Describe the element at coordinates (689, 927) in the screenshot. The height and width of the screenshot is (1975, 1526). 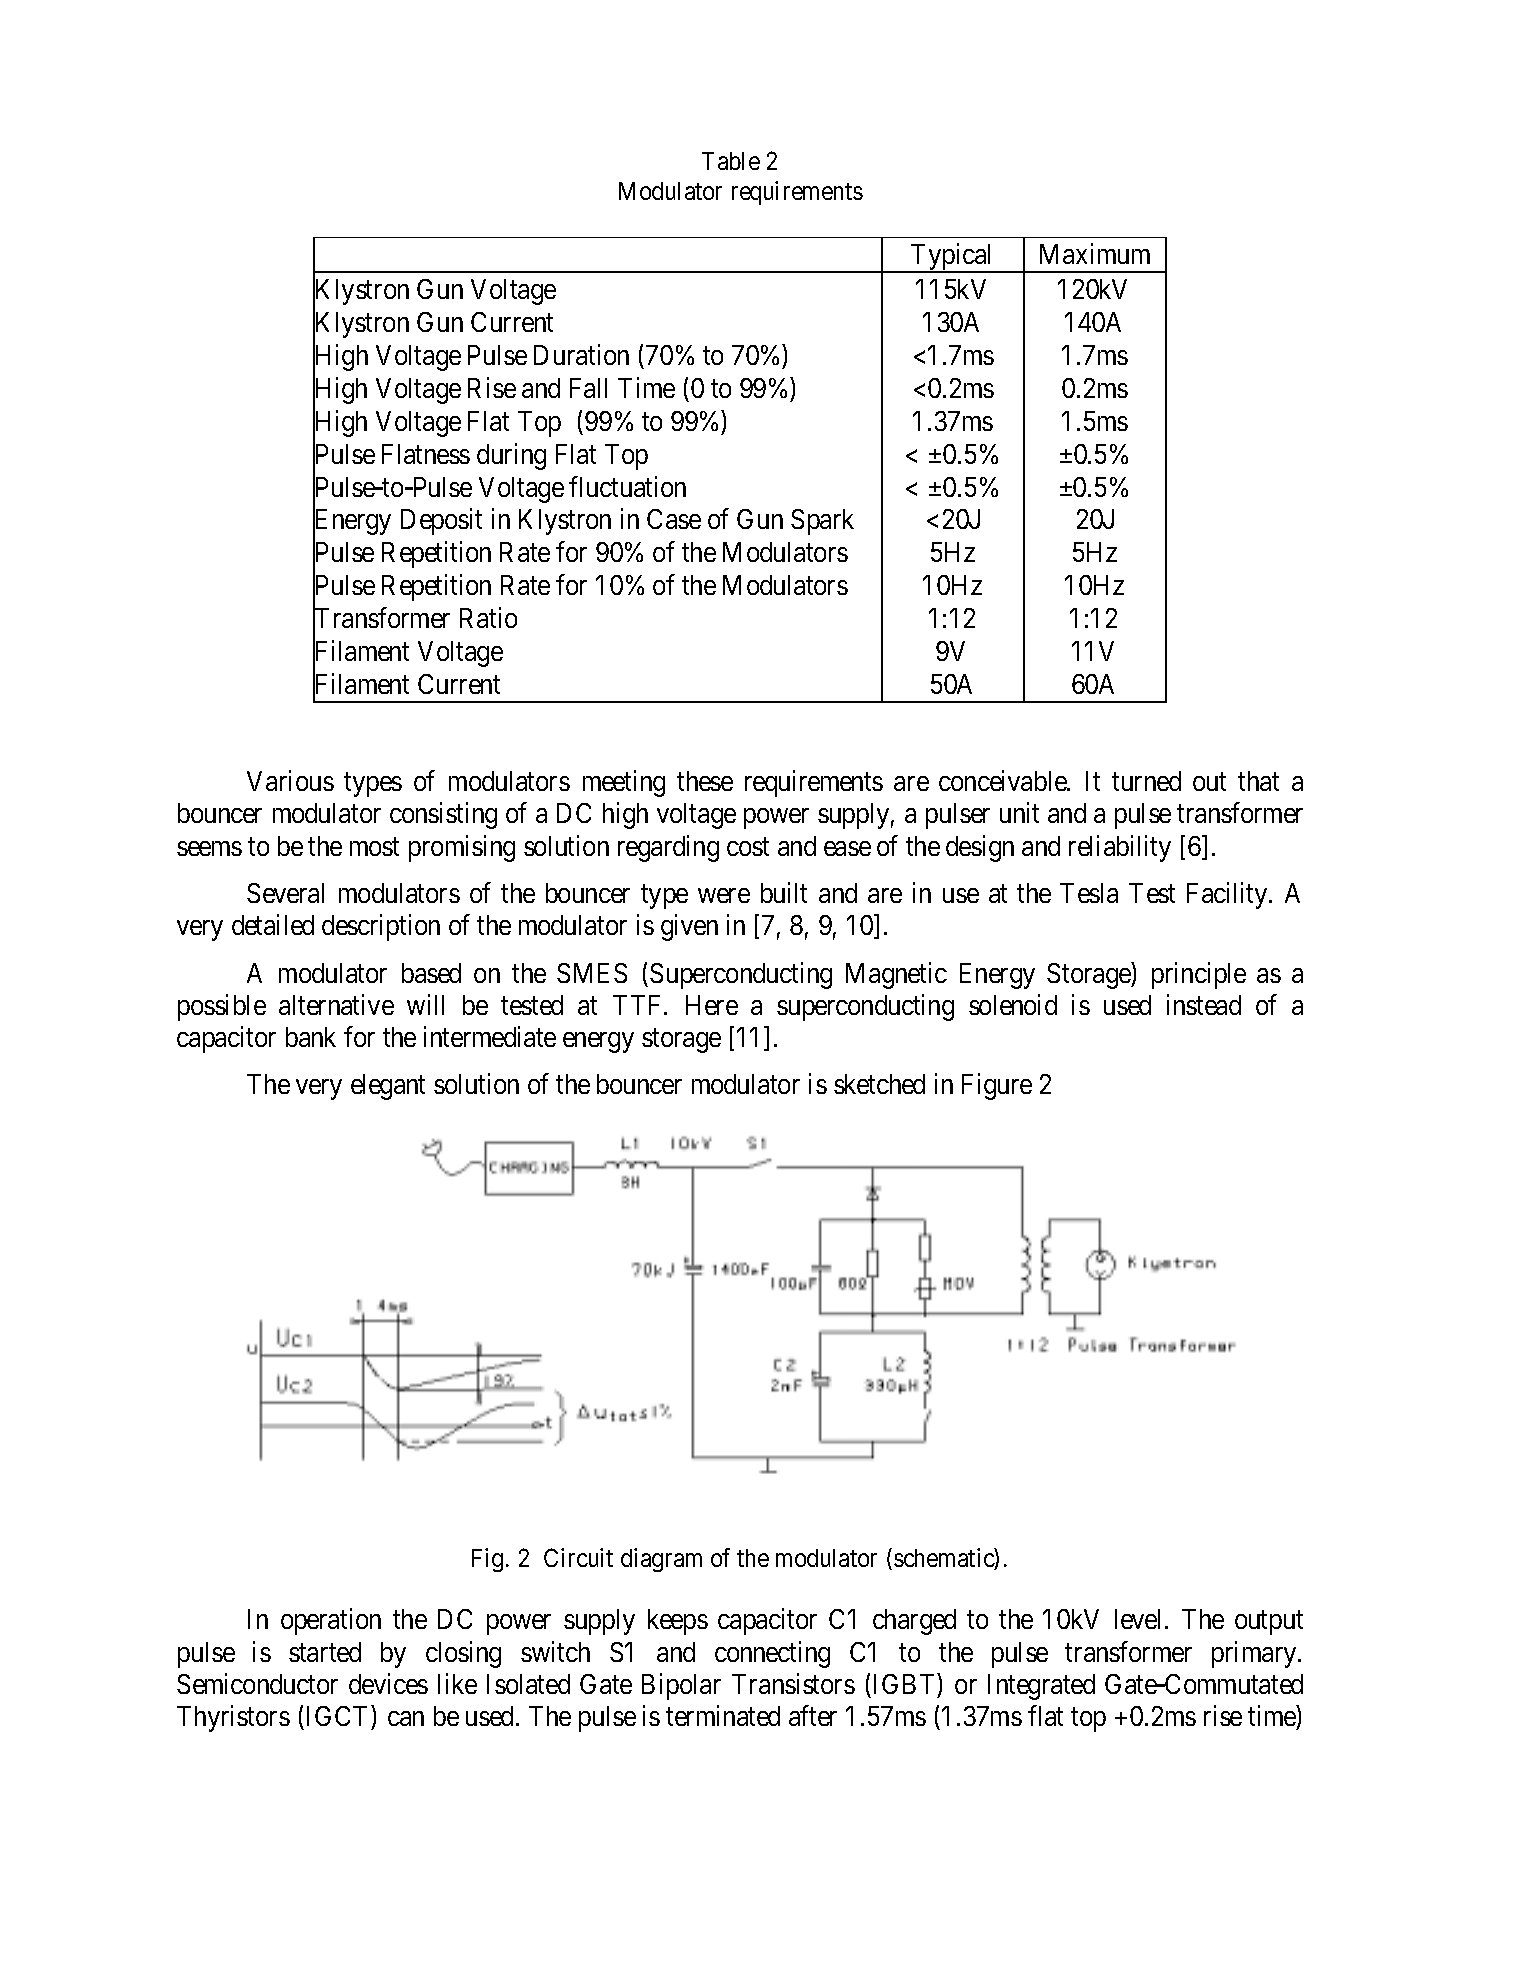
I see `given` at that location.
